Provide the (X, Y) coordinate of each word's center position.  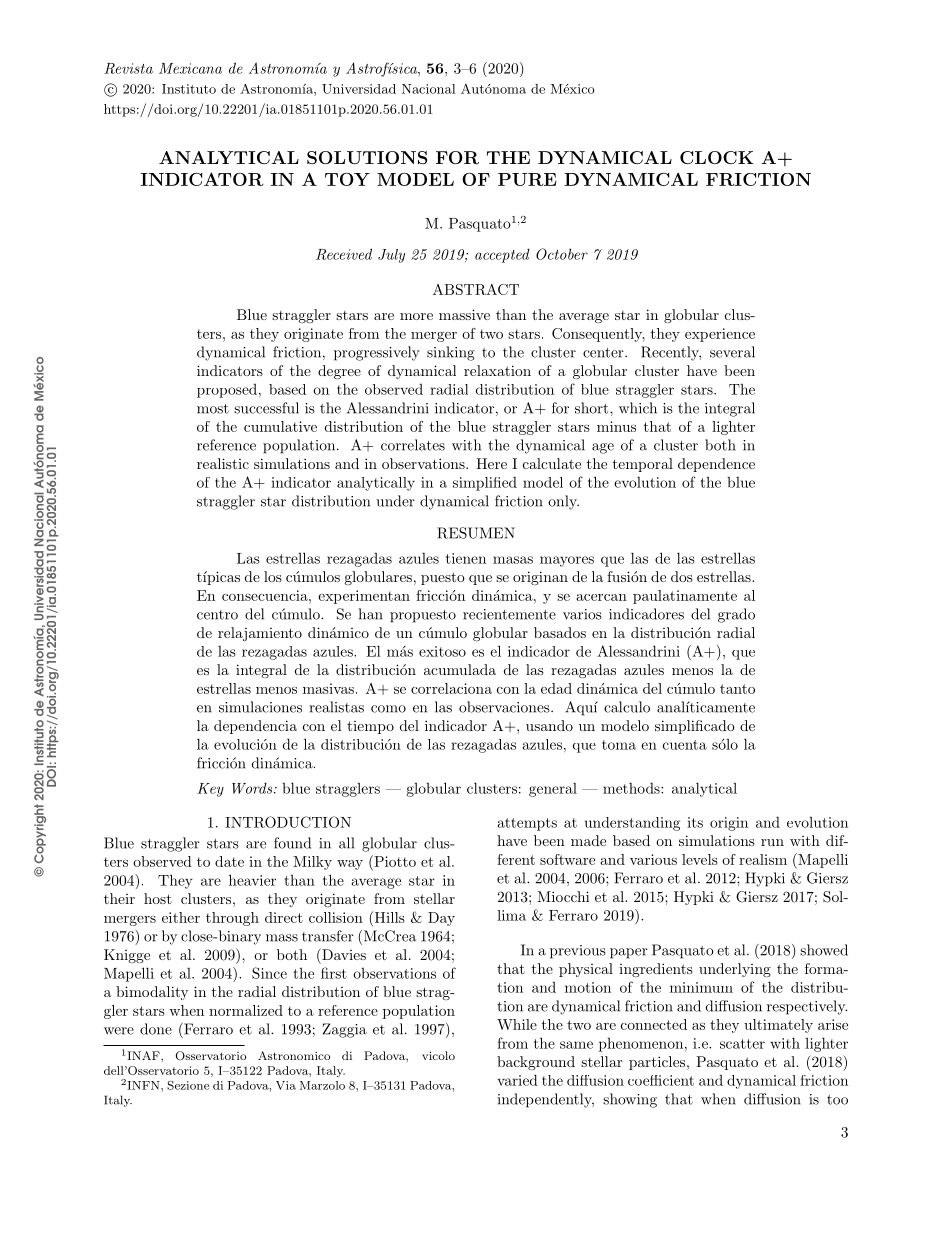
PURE (527, 179)
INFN (144, 1085)
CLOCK (716, 157)
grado (736, 615)
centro (217, 615)
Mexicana (190, 68)
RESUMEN (476, 533)
